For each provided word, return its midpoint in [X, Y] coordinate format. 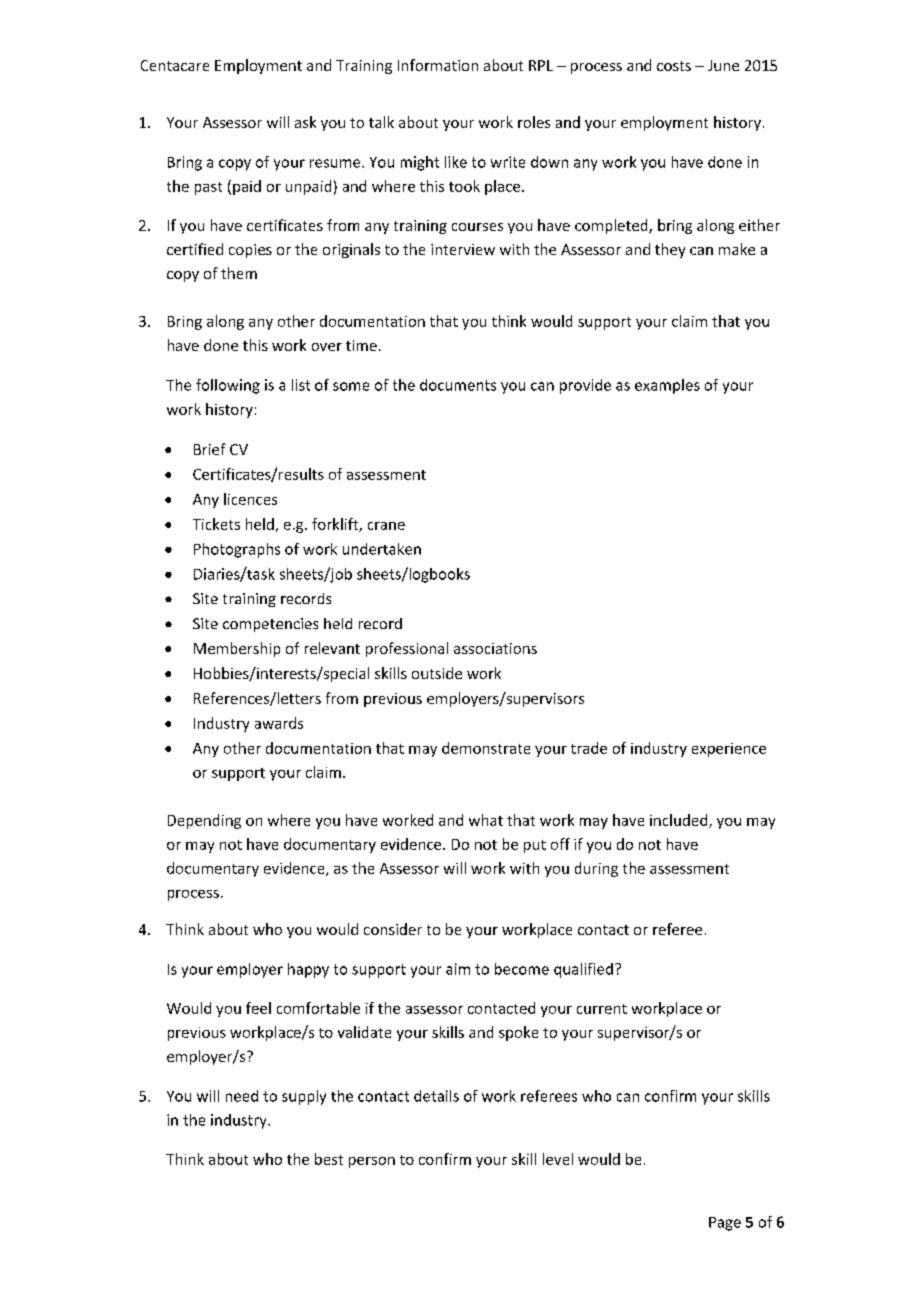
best [329, 1159]
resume [336, 163]
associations [495, 648]
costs [674, 66]
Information [438, 65]
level [558, 1159]
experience [729, 750]
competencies [270, 625]
